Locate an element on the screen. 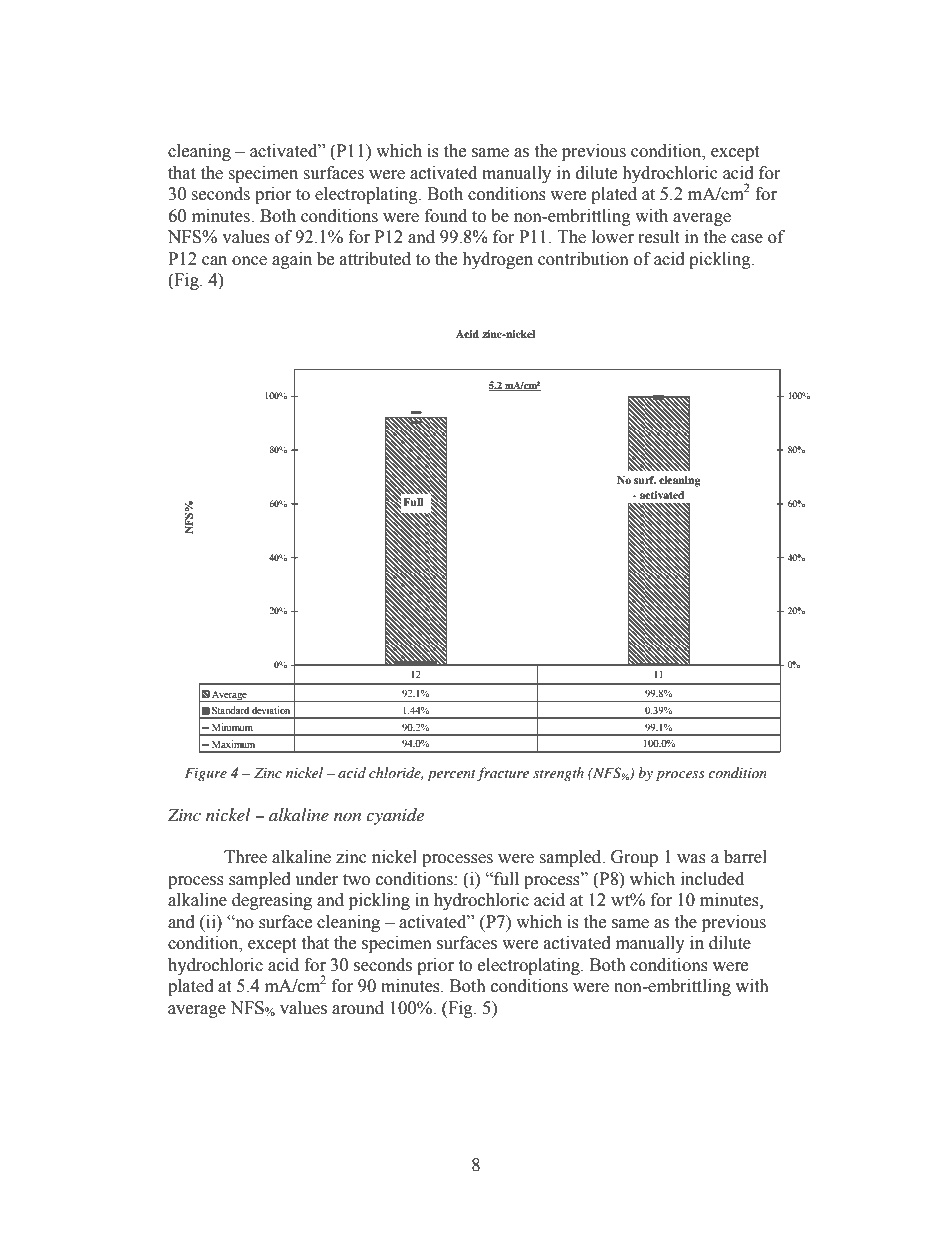 This screenshot has width=952, height=1233. Minimum is located at coordinates (232, 727).
